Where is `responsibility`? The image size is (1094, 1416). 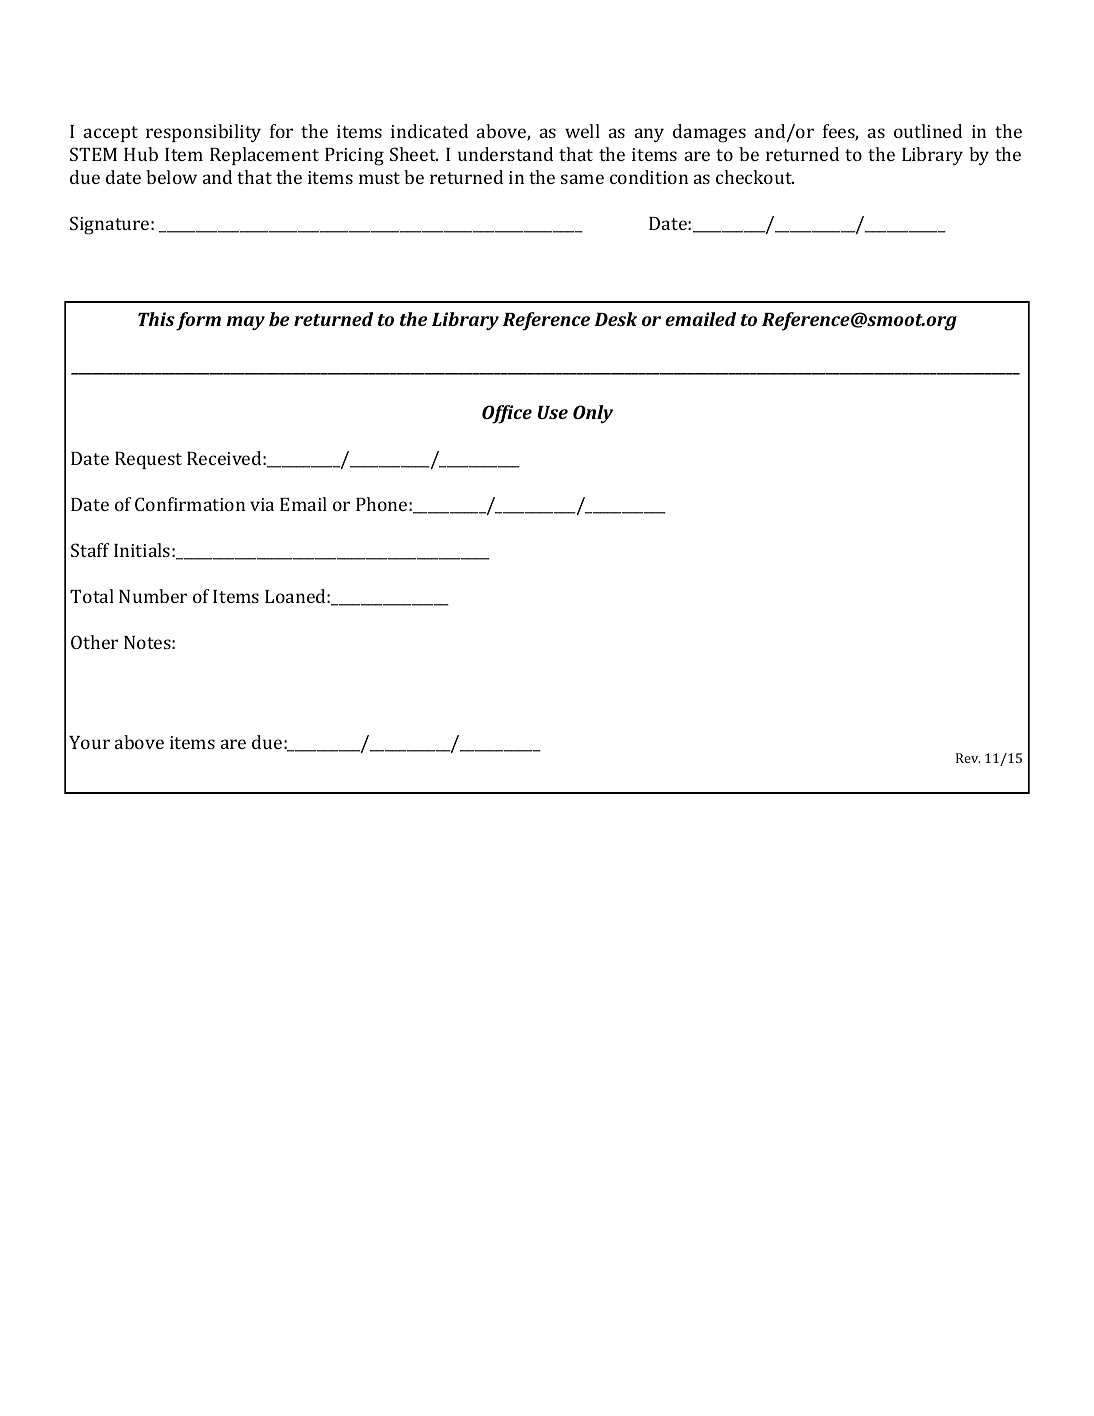
responsibility is located at coordinates (203, 133).
